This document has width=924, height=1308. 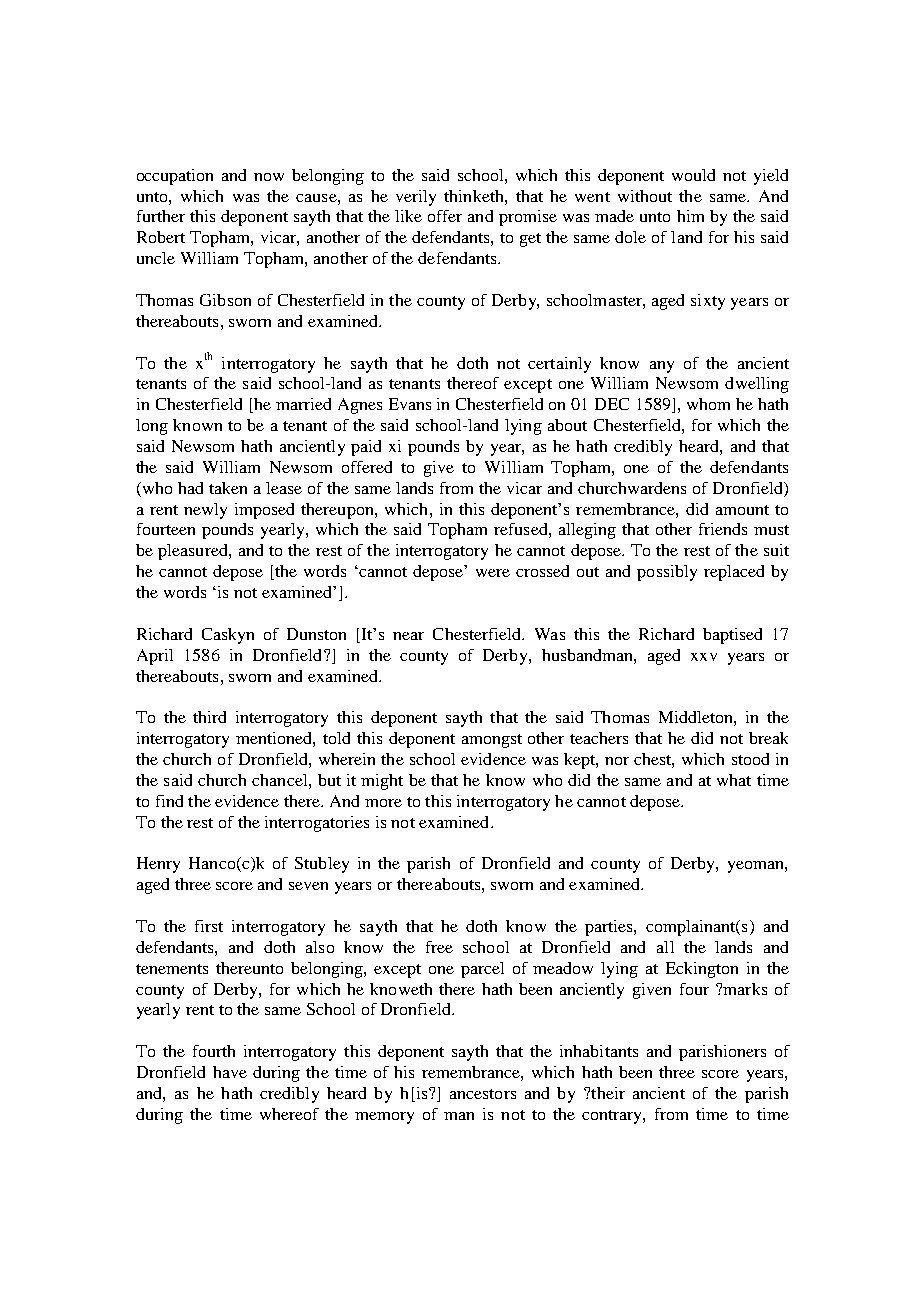 What do you see at coordinates (475, 196) in the document?
I see `thinketh` at bounding box center [475, 196].
